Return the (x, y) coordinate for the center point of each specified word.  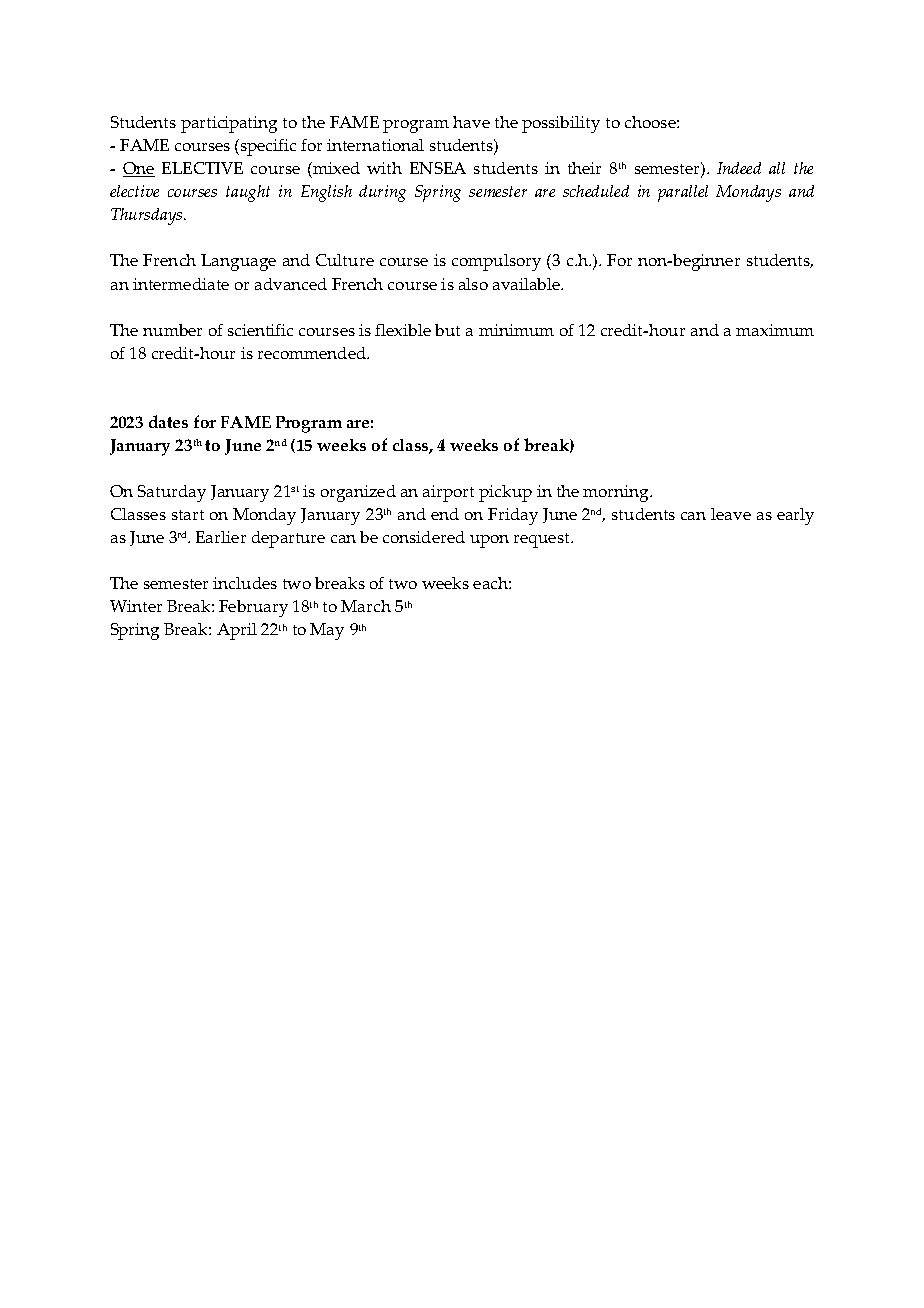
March (366, 606)
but (447, 330)
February (253, 608)
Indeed (739, 168)
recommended (313, 353)
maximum (775, 330)
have (471, 122)
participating (229, 124)
